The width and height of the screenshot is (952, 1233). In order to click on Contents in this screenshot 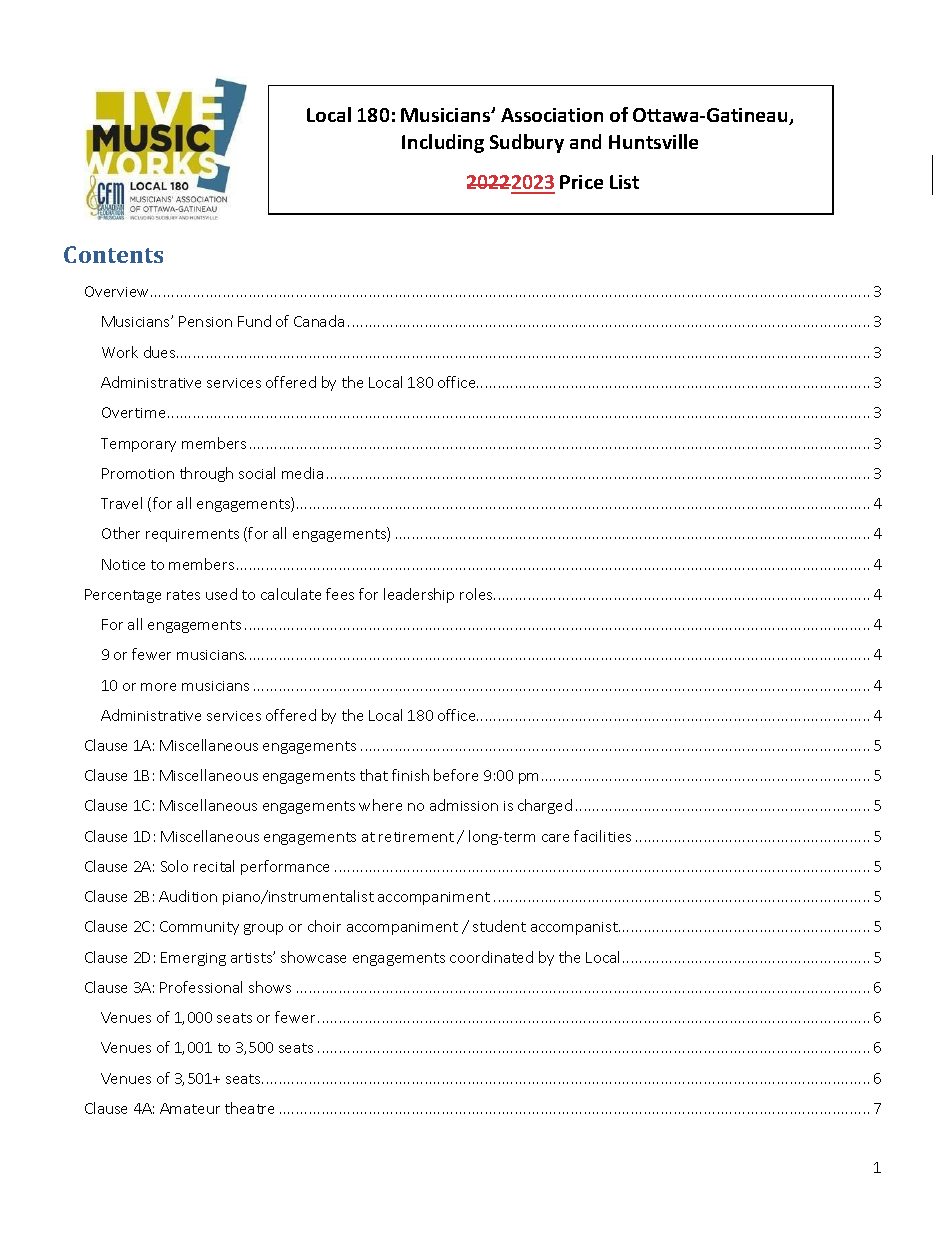, I will do `click(113, 254)`.
